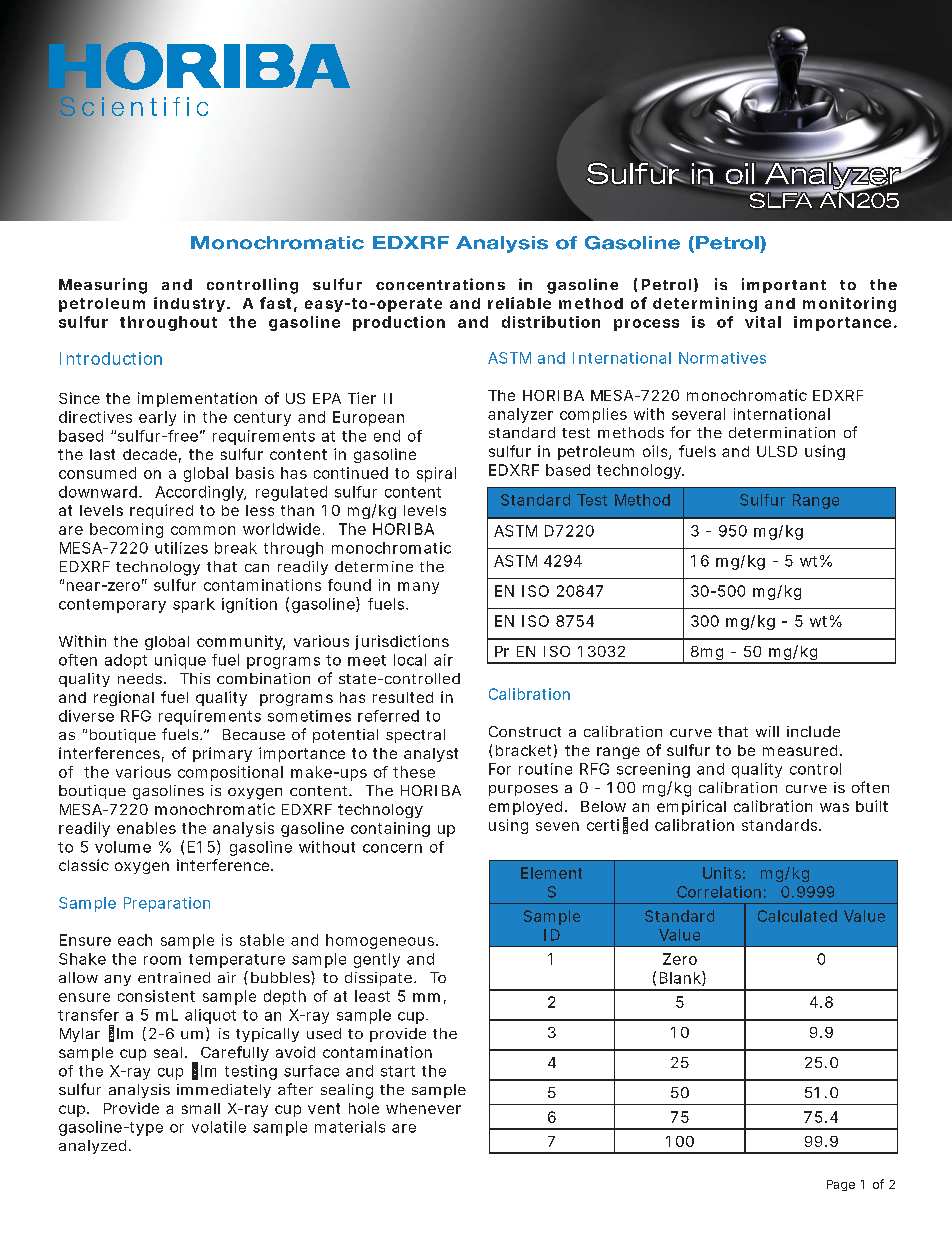  I want to click on small, so click(201, 1108).
